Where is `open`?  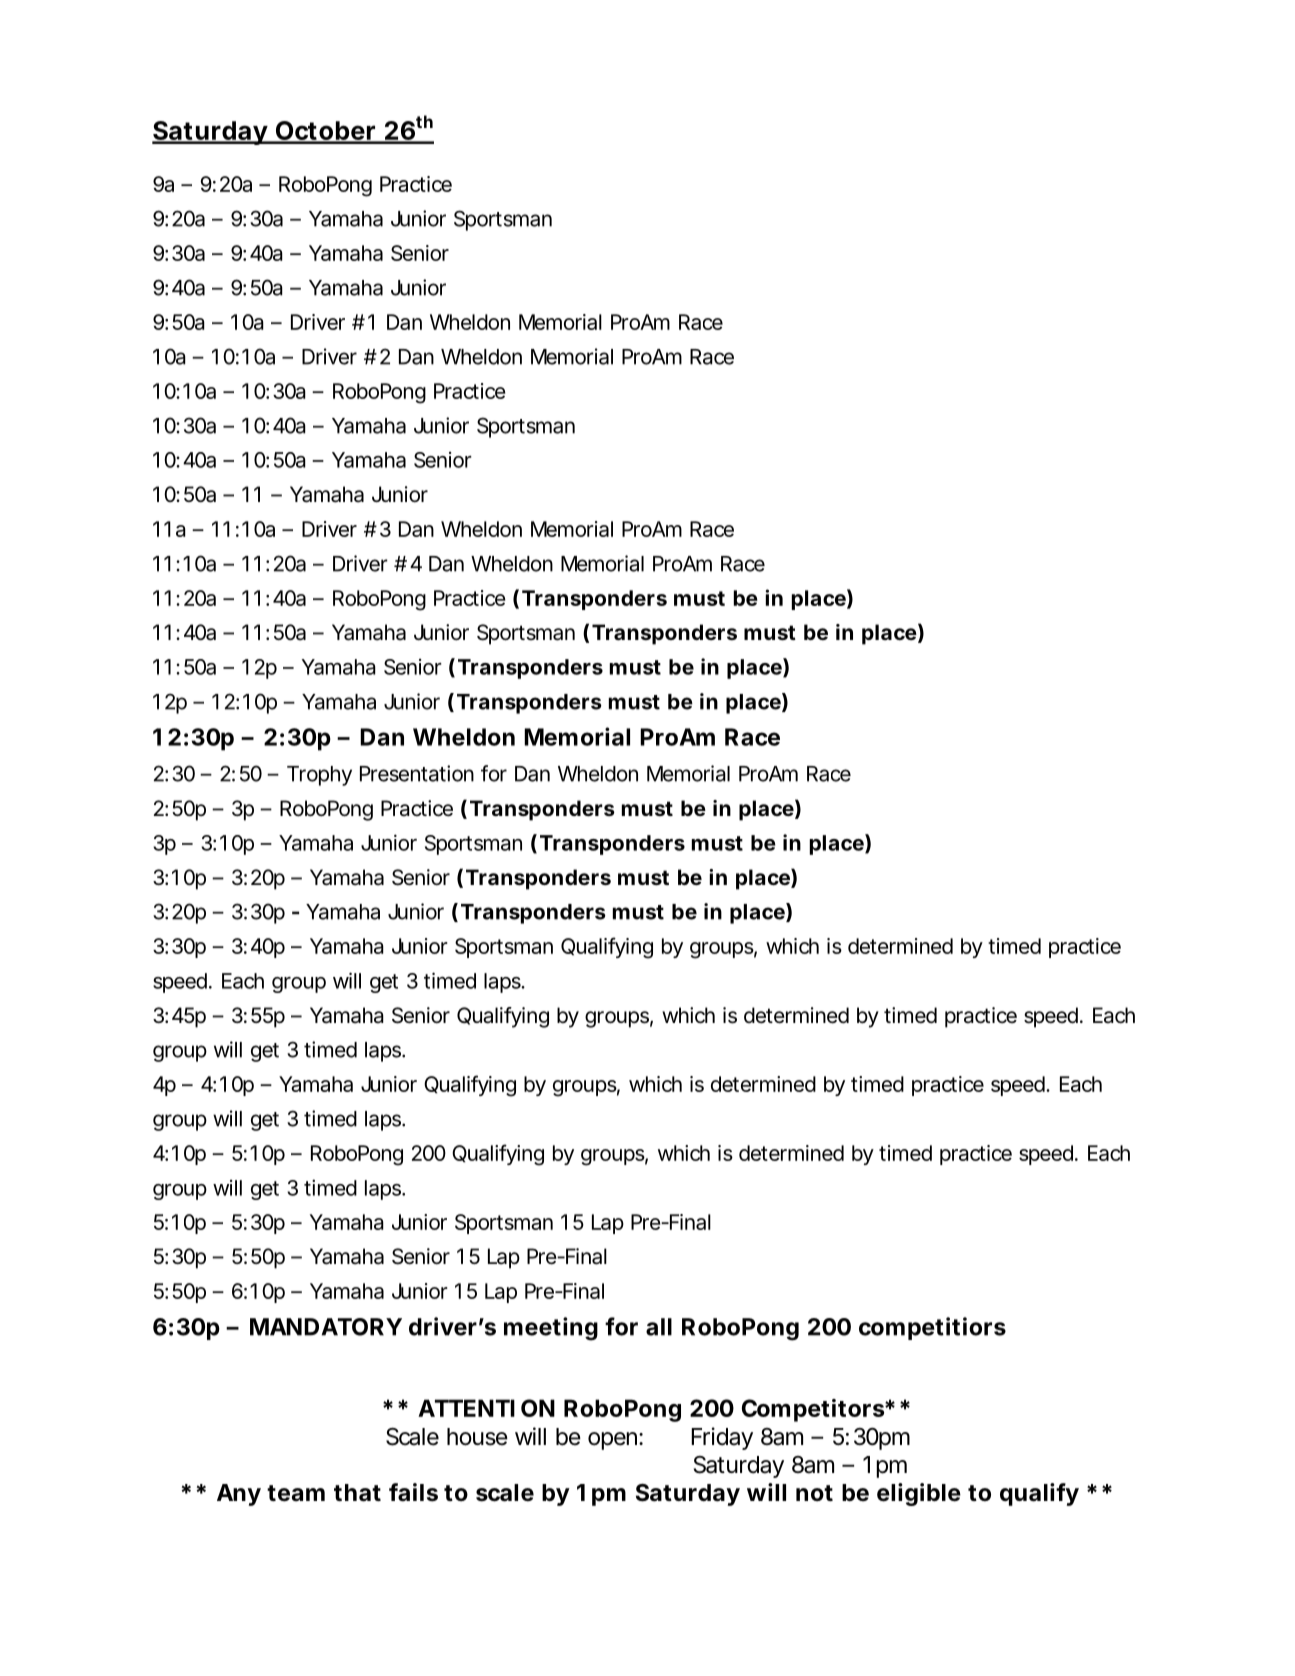 open is located at coordinates (614, 1441).
